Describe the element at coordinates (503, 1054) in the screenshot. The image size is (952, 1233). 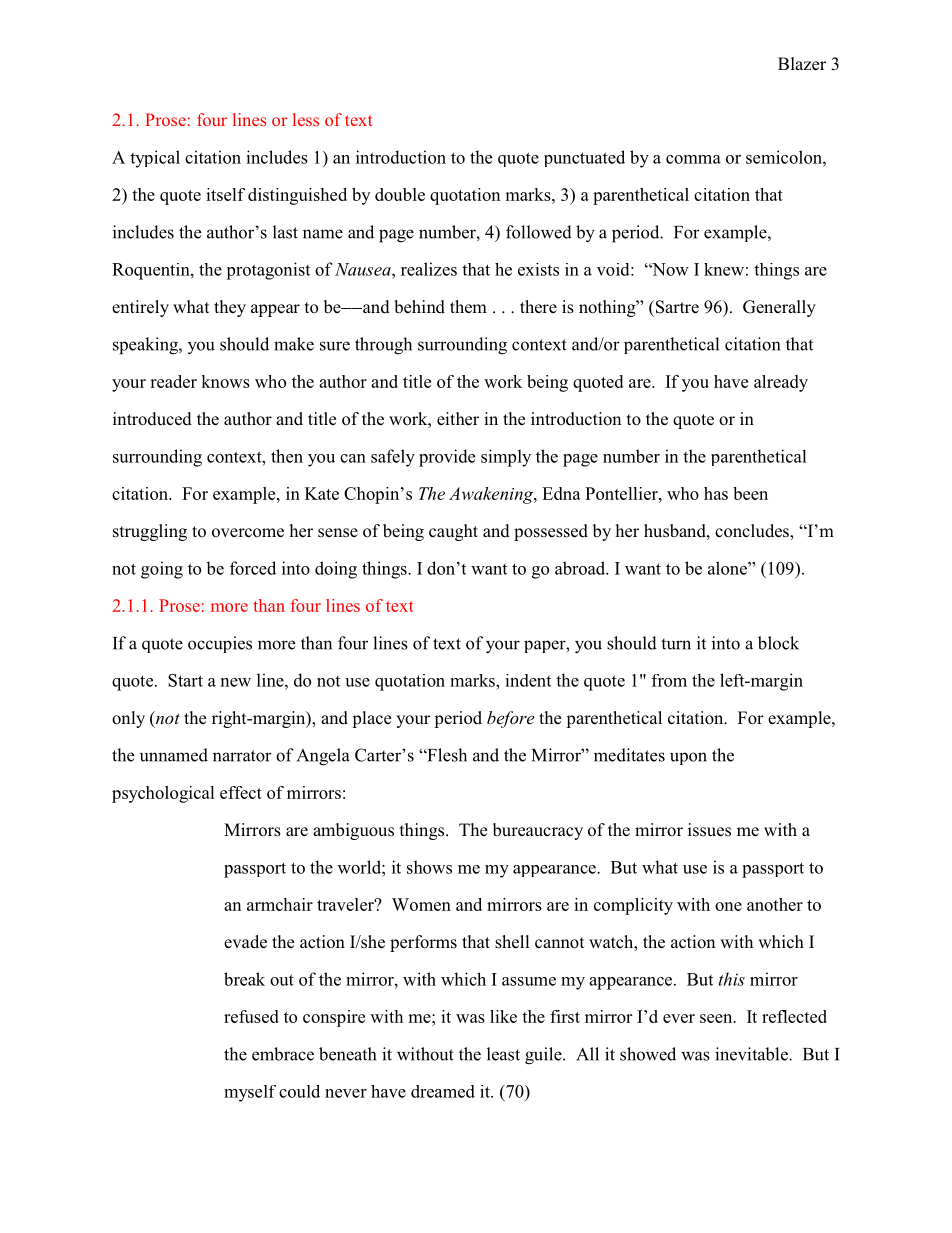
I see `least` at that location.
